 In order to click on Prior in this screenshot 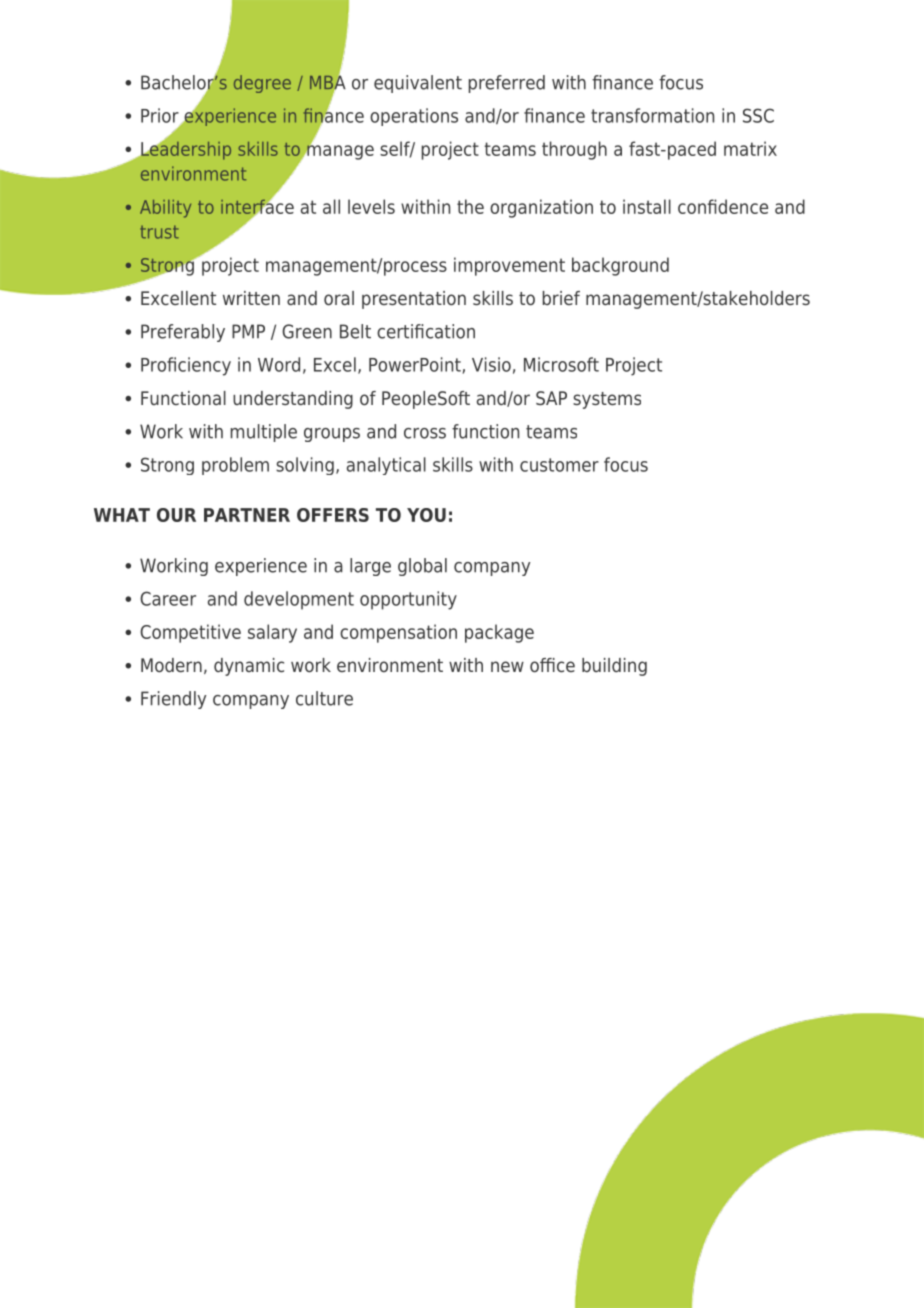, I will do `click(160, 115)`.
